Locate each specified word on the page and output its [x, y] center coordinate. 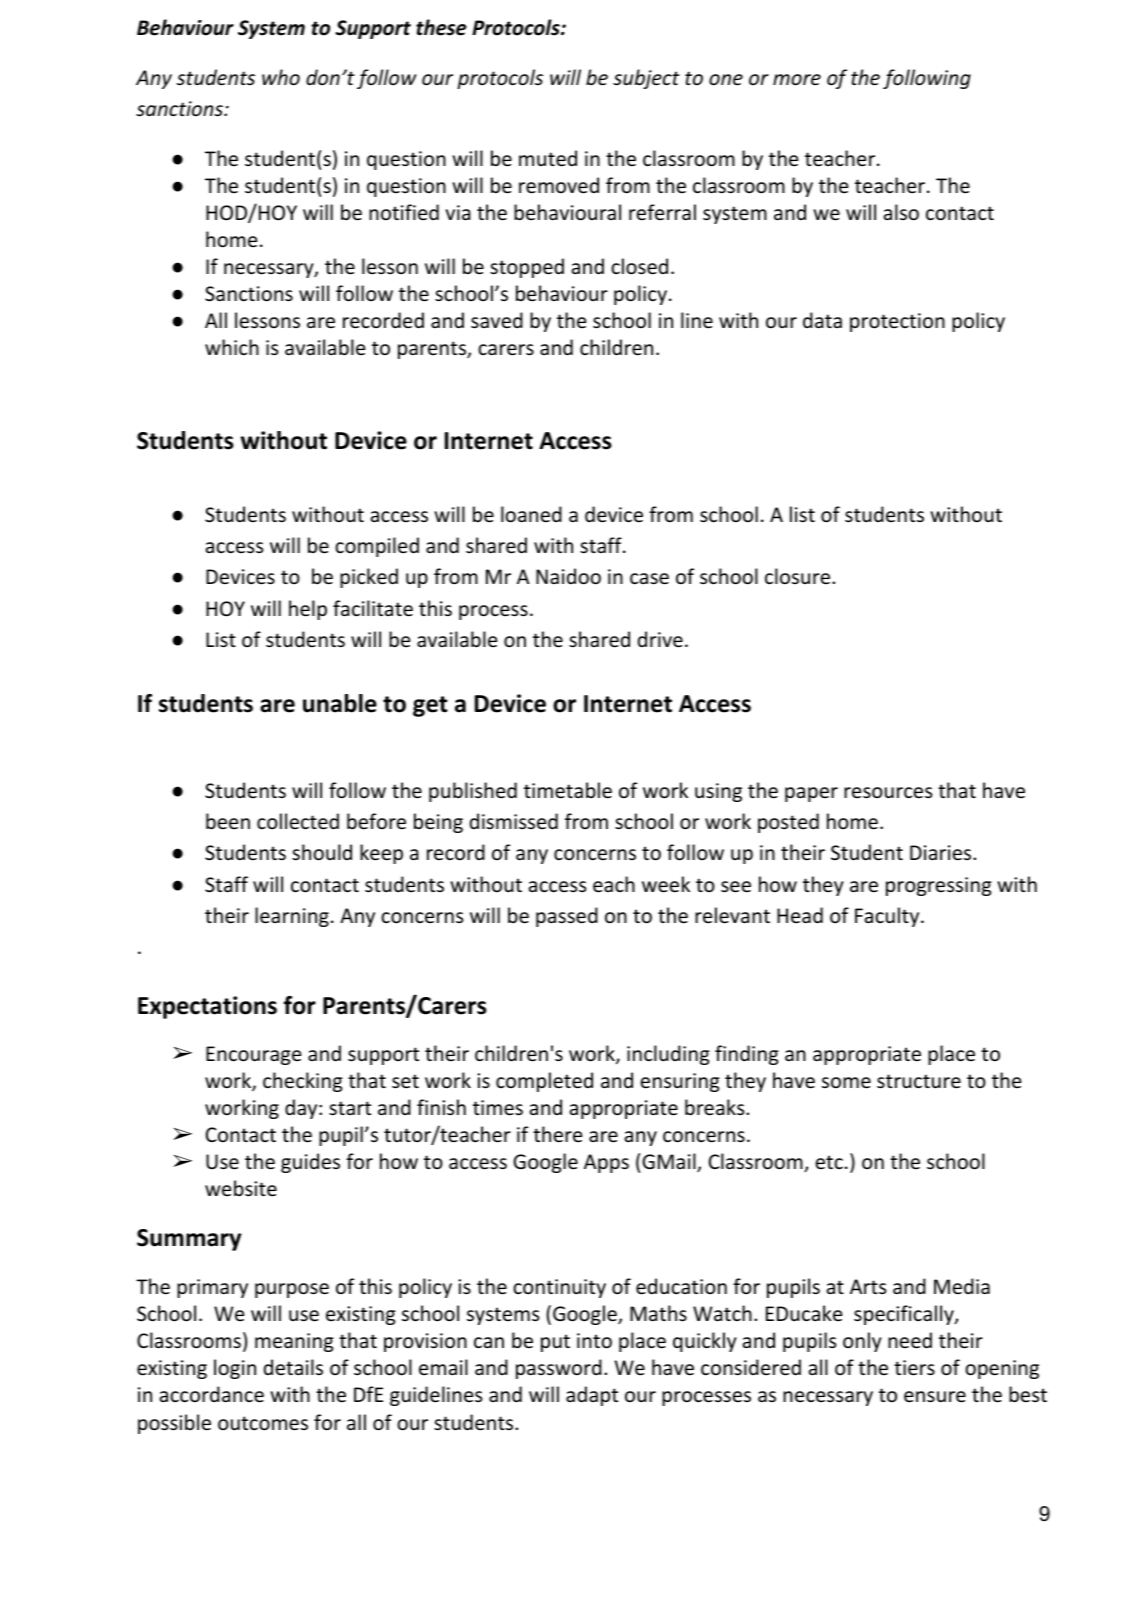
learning [292, 917]
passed [567, 917]
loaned [531, 514]
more [797, 80]
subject [646, 79]
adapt [592, 1396]
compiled [377, 547]
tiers [914, 1368]
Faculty [887, 917]
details [293, 1367]
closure [797, 576]
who [281, 77]
